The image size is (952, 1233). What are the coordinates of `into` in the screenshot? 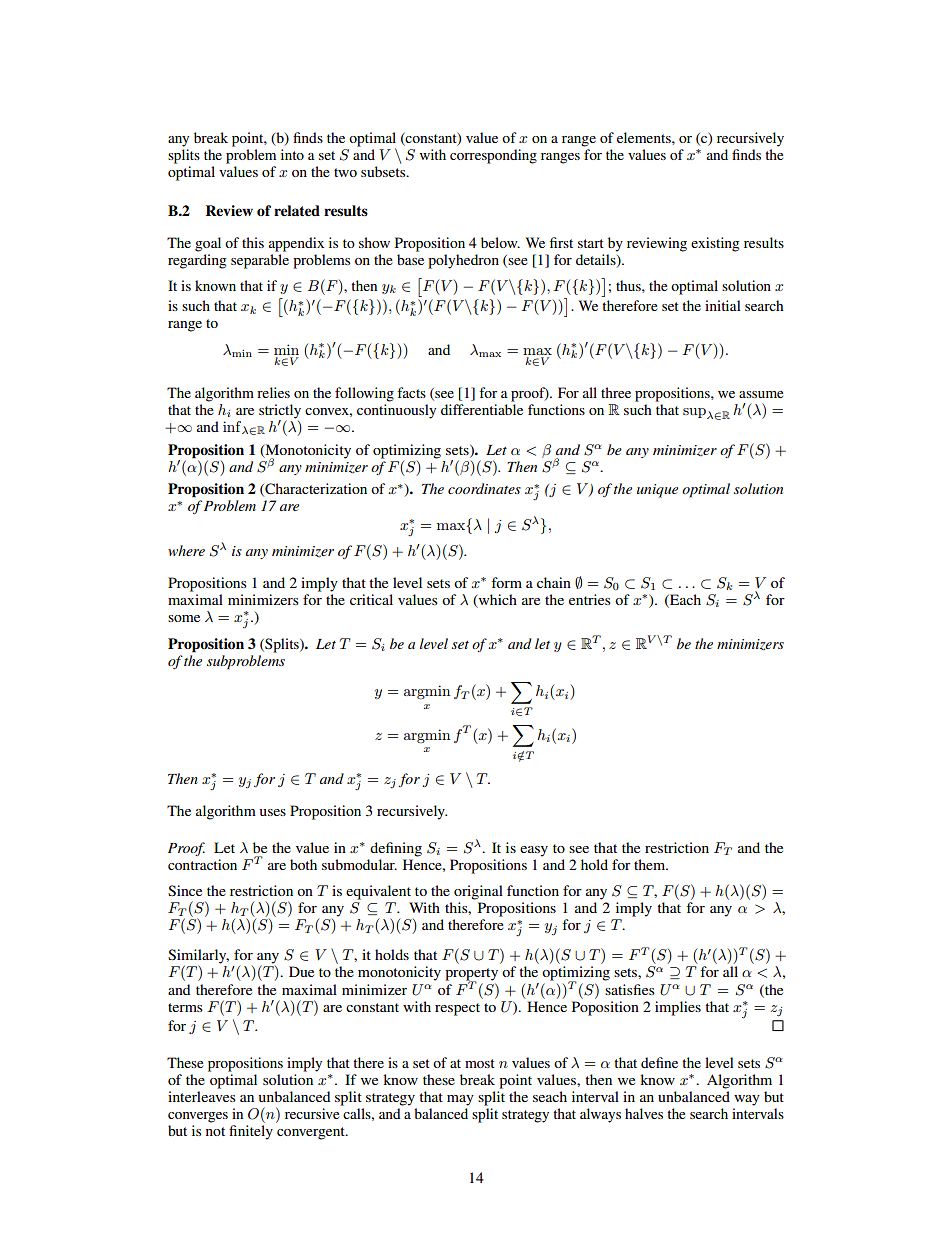 It's located at (292, 154).
